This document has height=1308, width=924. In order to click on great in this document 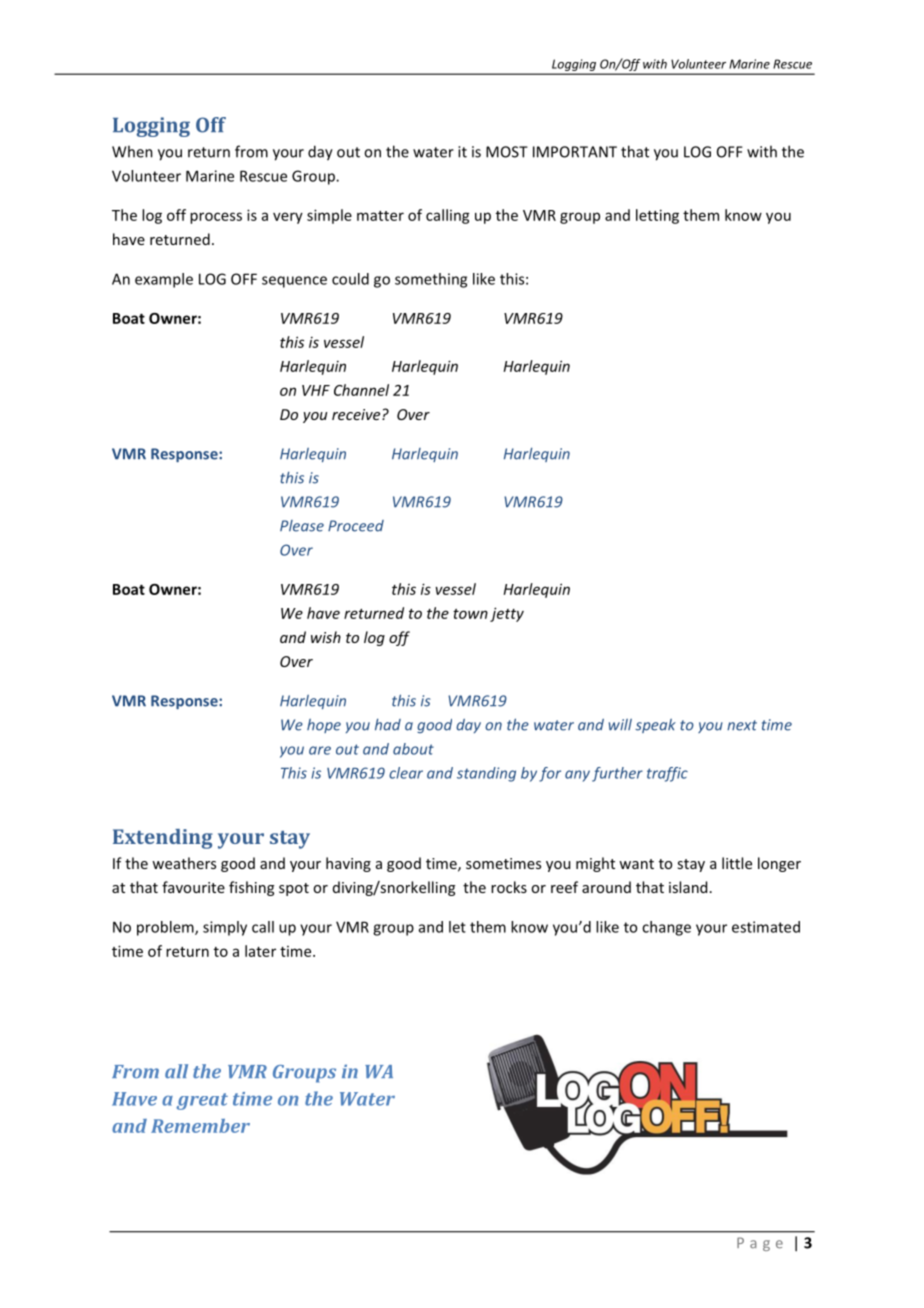, I will do `click(202, 1101)`.
